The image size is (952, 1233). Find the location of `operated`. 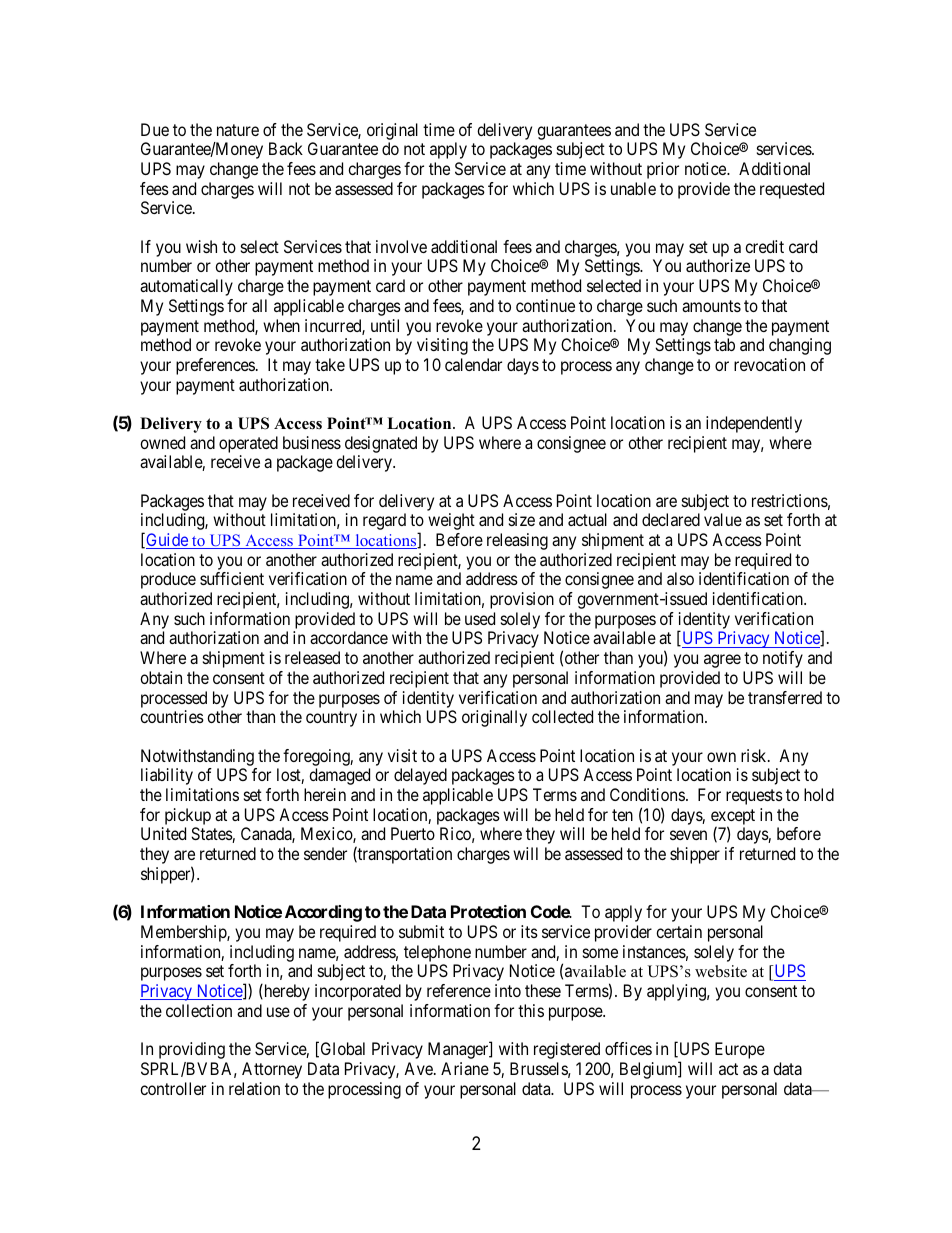

operated is located at coordinates (248, 444).
